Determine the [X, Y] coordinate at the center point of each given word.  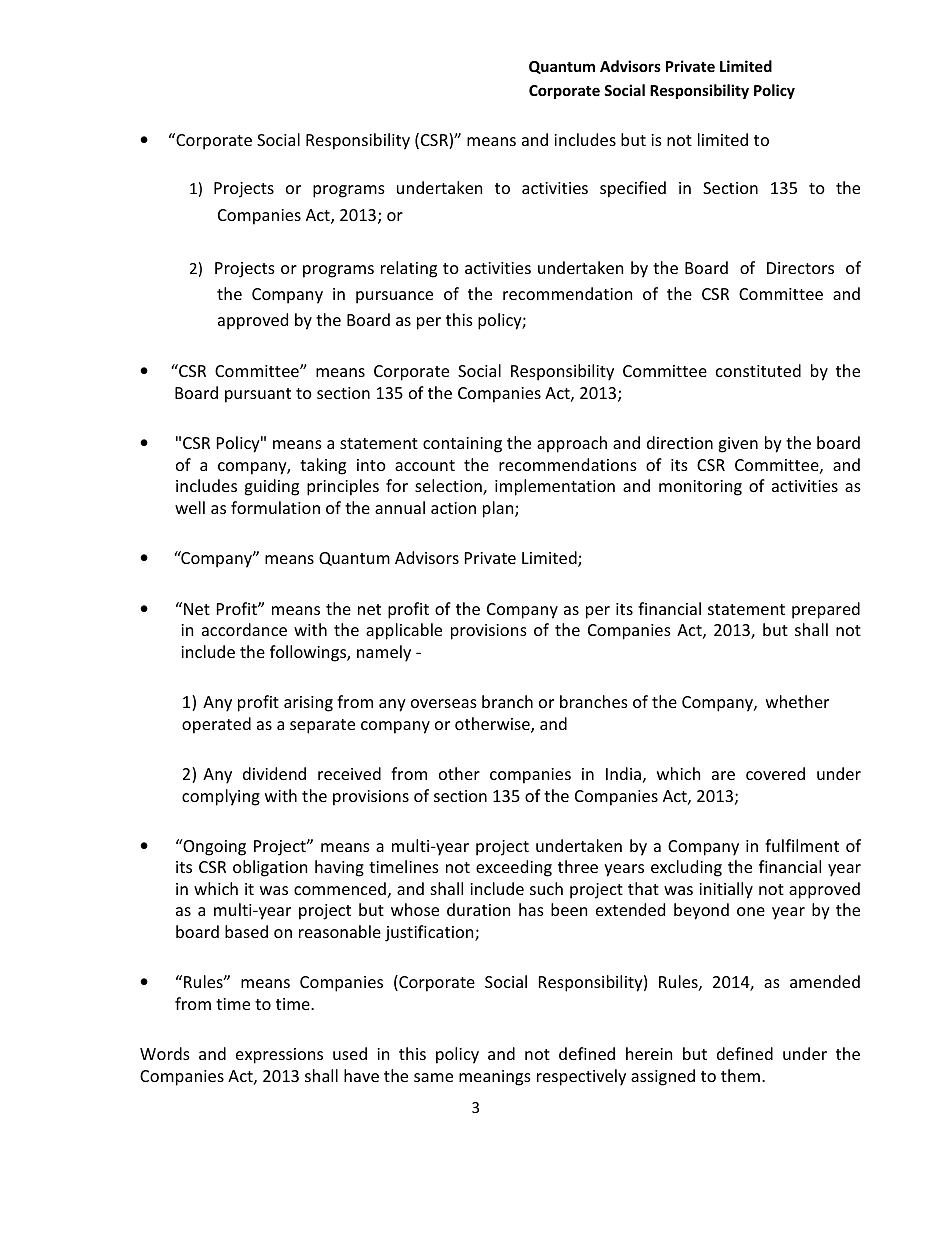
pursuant [258, 395]
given [738, 445]
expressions [279, 1056]
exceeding [514, 868]
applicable [404, 631]
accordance [244, 629]
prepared [826, 610]
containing [462, 445]
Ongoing [213, 847]
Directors [800, 268]
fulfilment [802, 845]
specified [633, 189]
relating [409, 269]
